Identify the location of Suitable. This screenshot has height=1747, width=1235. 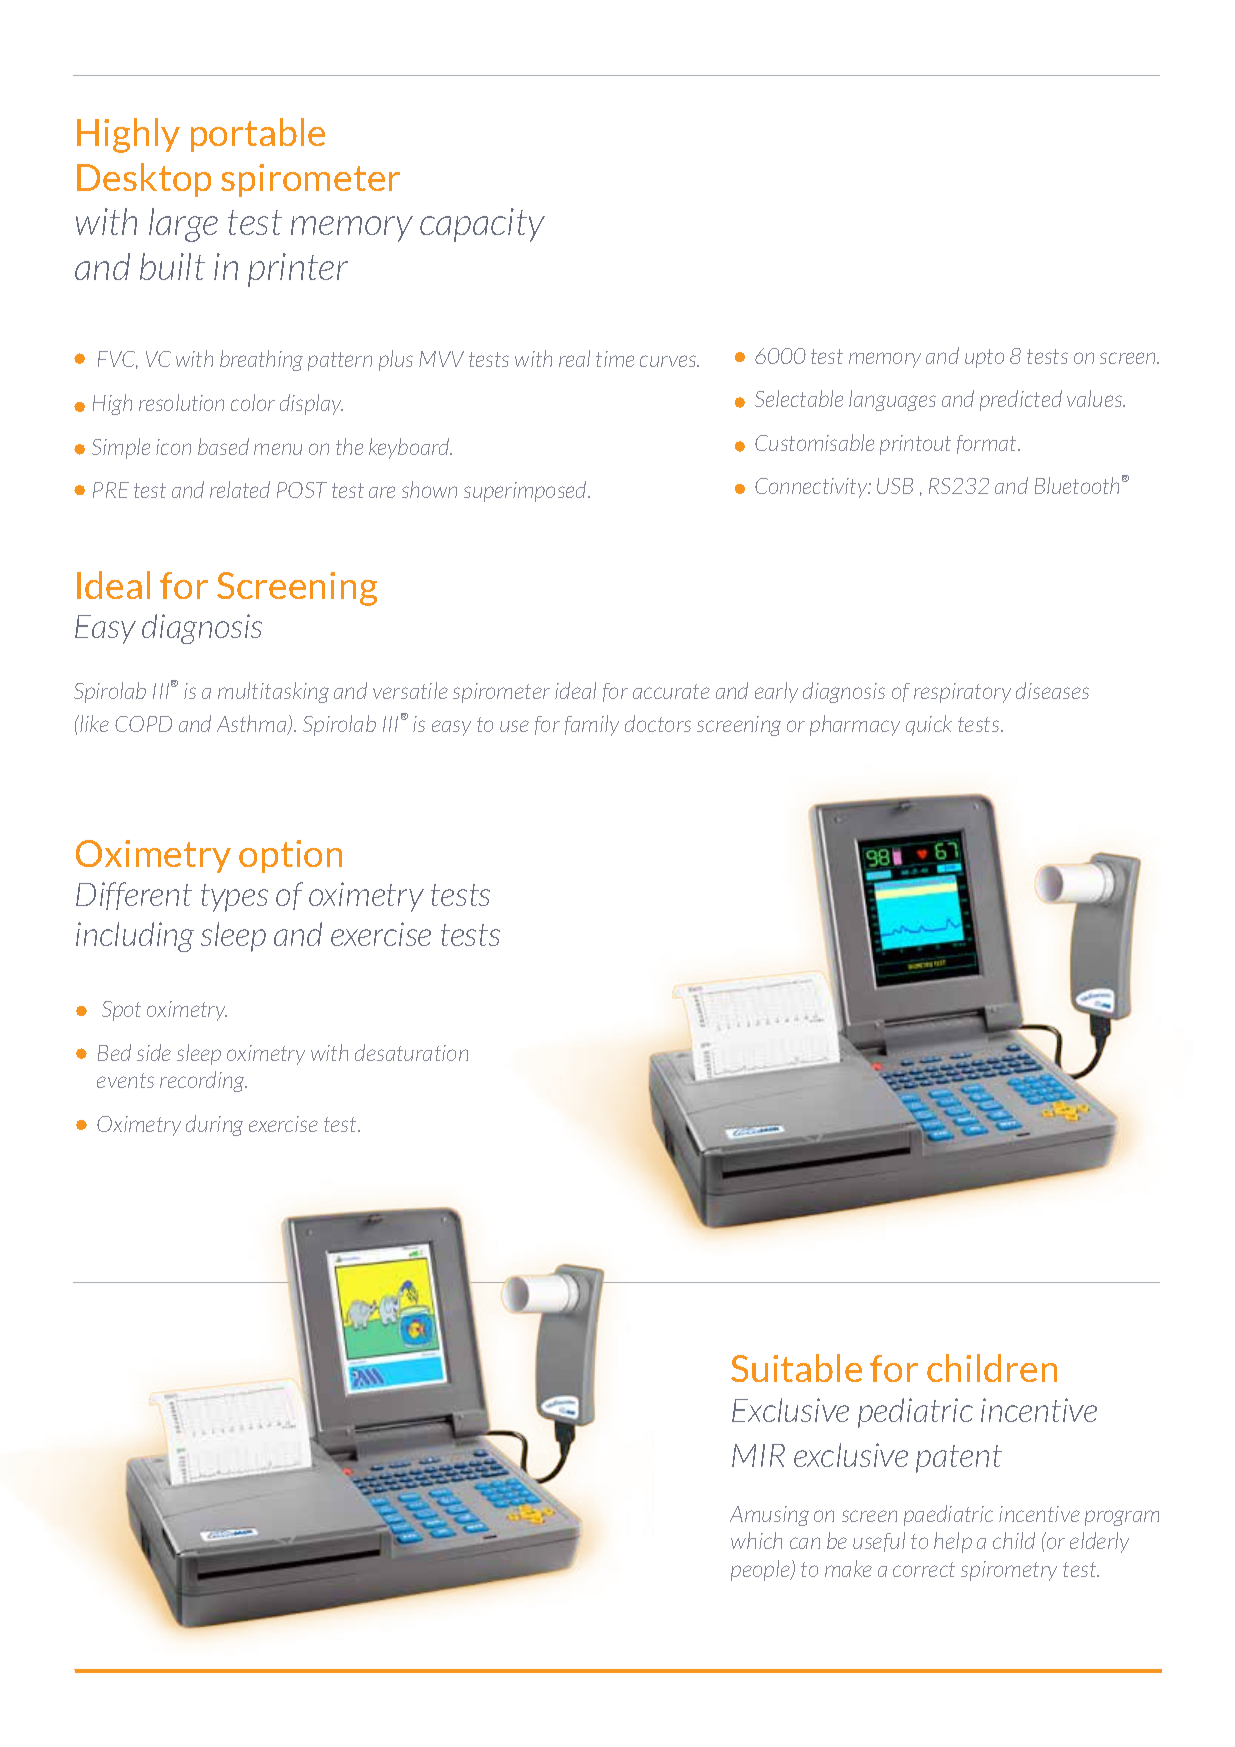
(796, 1368).
